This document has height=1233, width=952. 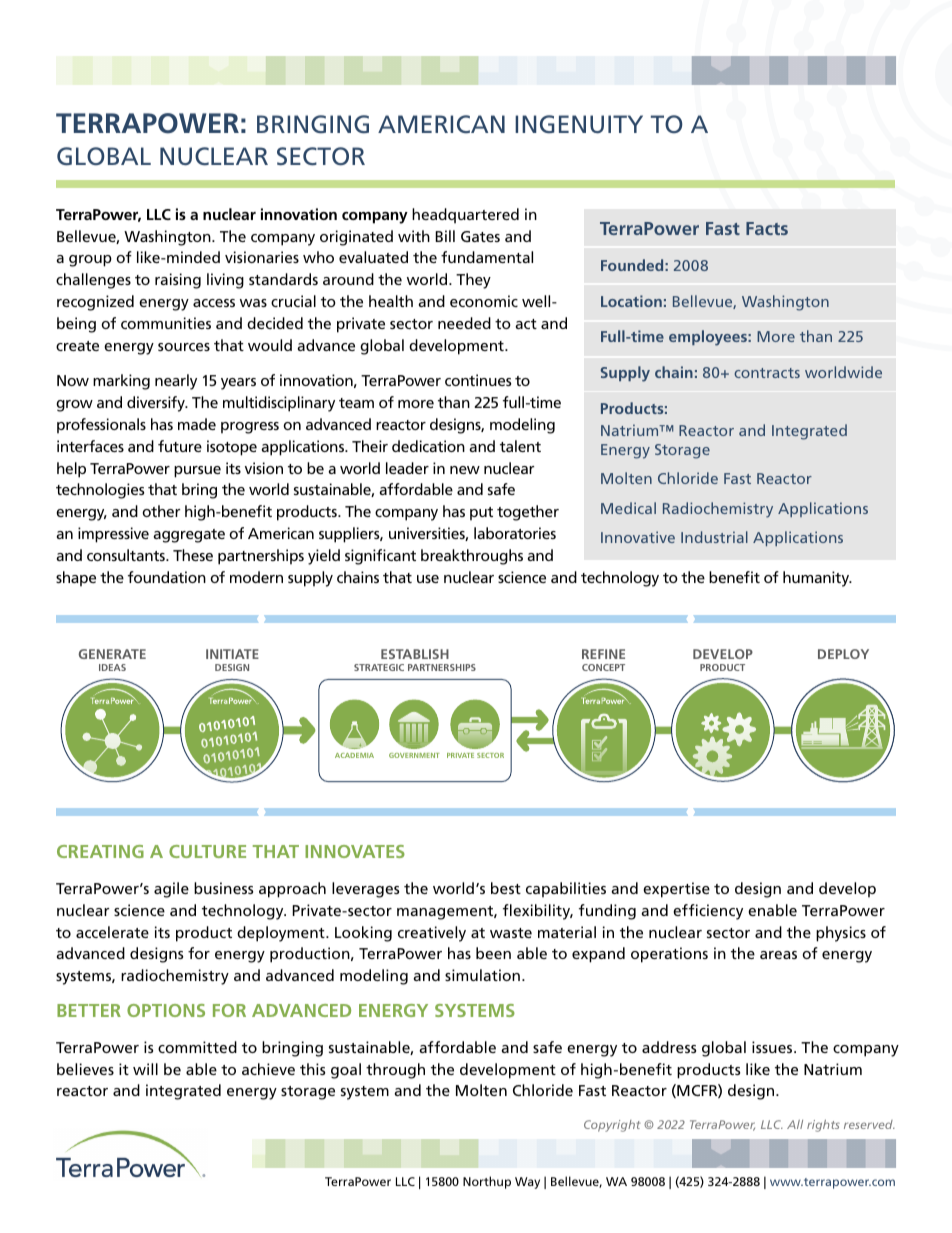 What do you see at coordinates (161, 511) in the document?
I see `other` at bounding box center [161, 511].
